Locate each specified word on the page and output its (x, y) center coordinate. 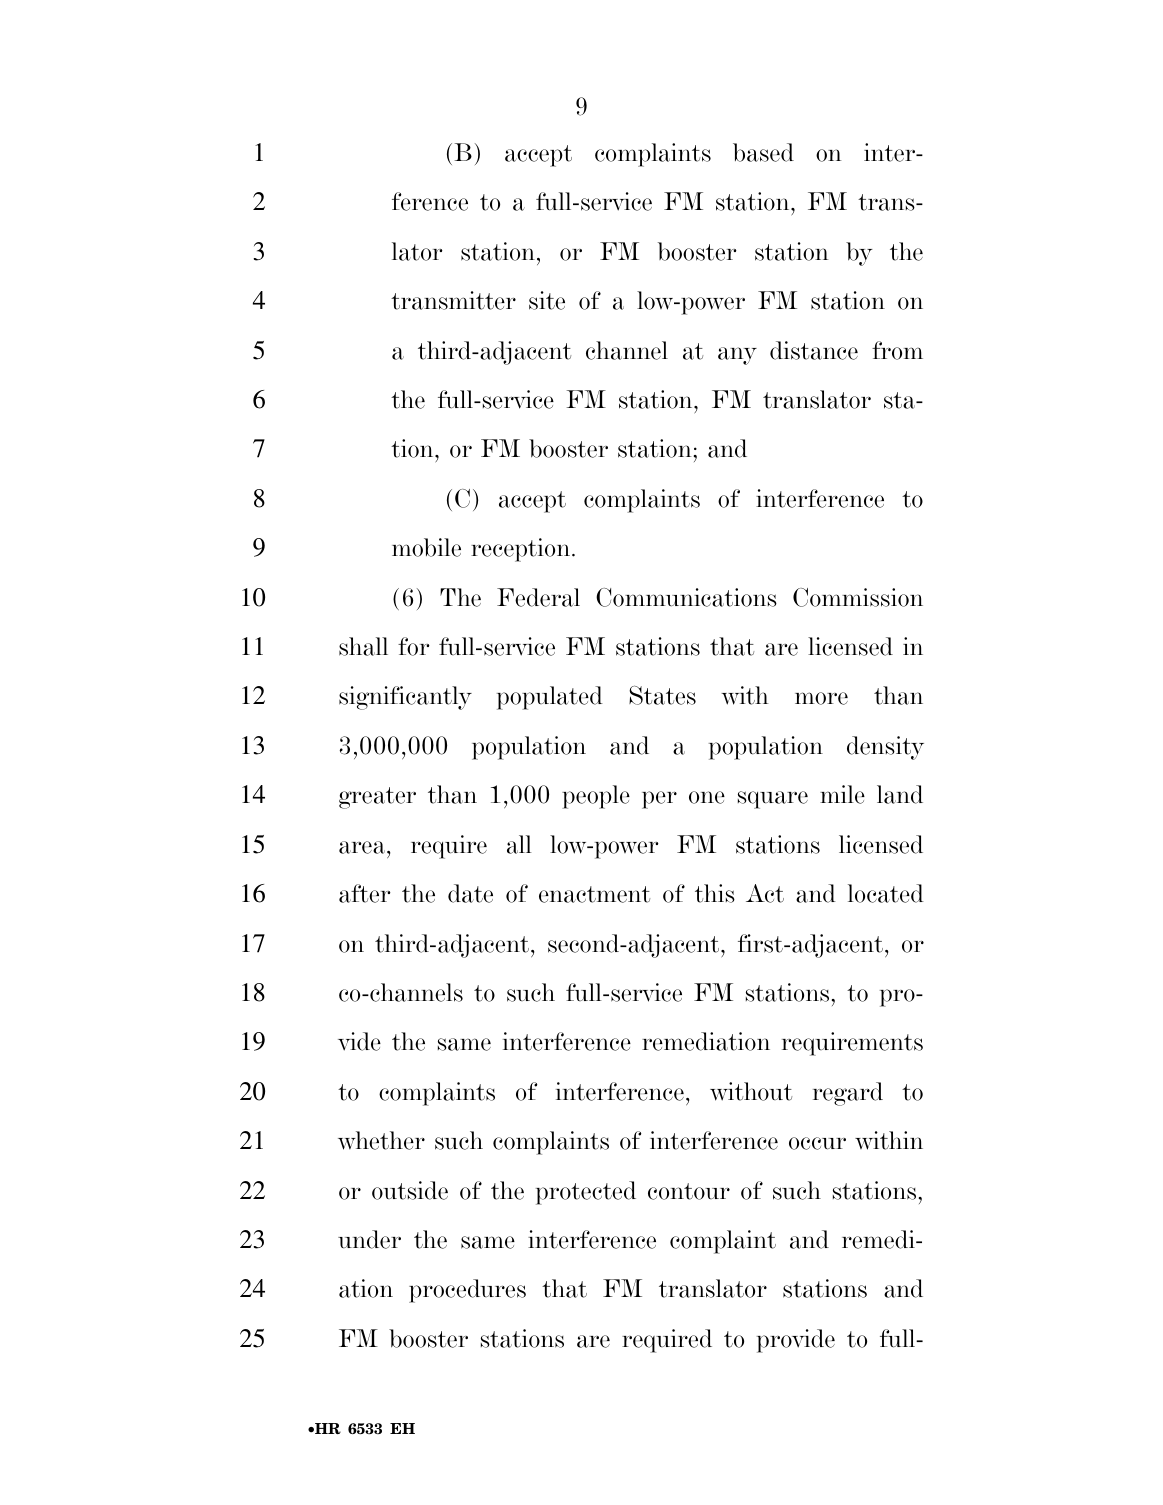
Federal (538, 597)
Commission (858, 597)
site (547, 300)
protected (586, 1193)
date (470, 893)
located (886, 893)
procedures (467, 1291)
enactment (594, 894)
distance (814, 350)
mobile (426, 547)
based (763, 152)
